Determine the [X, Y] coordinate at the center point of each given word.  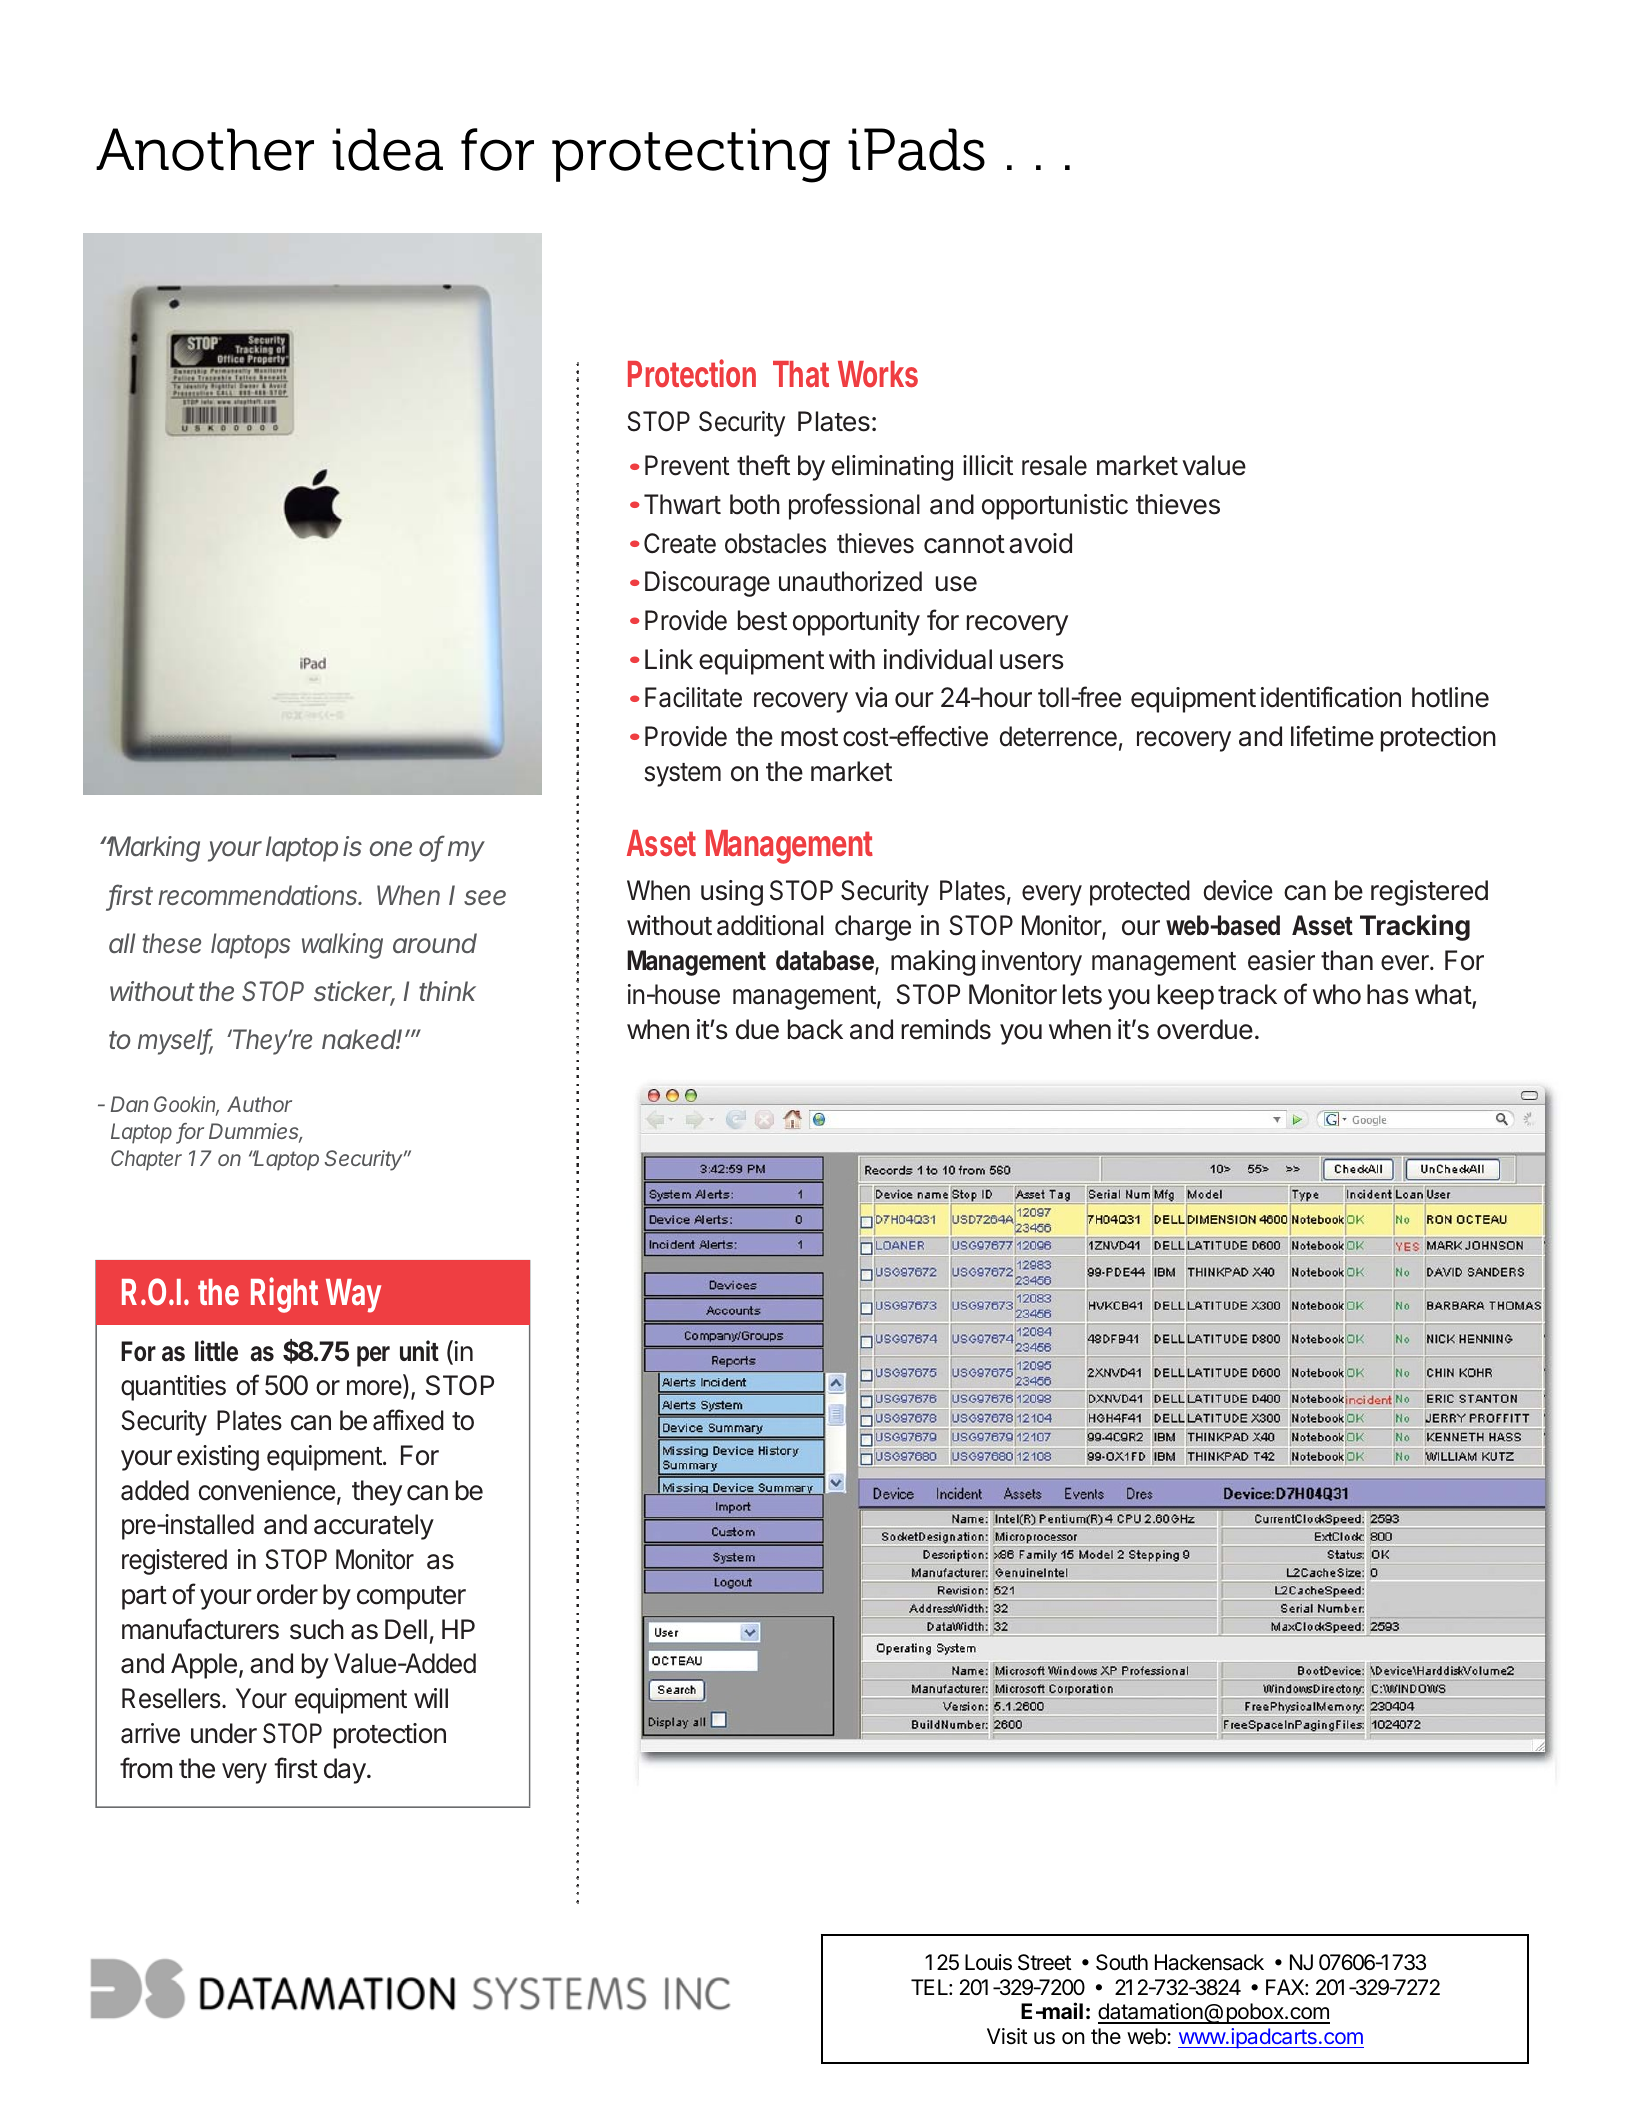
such [317, 1629]
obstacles [775, 543]
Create [680, 543]
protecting [691, 155]
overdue [1205, 1029]
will [431, 1698]
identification [1331, 697]
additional [770, 925]
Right [284, 1295]
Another [205, 149]
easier [1281, 960]
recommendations [259, 895]
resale [1054, 465]
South [1122, 1962]
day [345, 1771]
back [815, 1029]
